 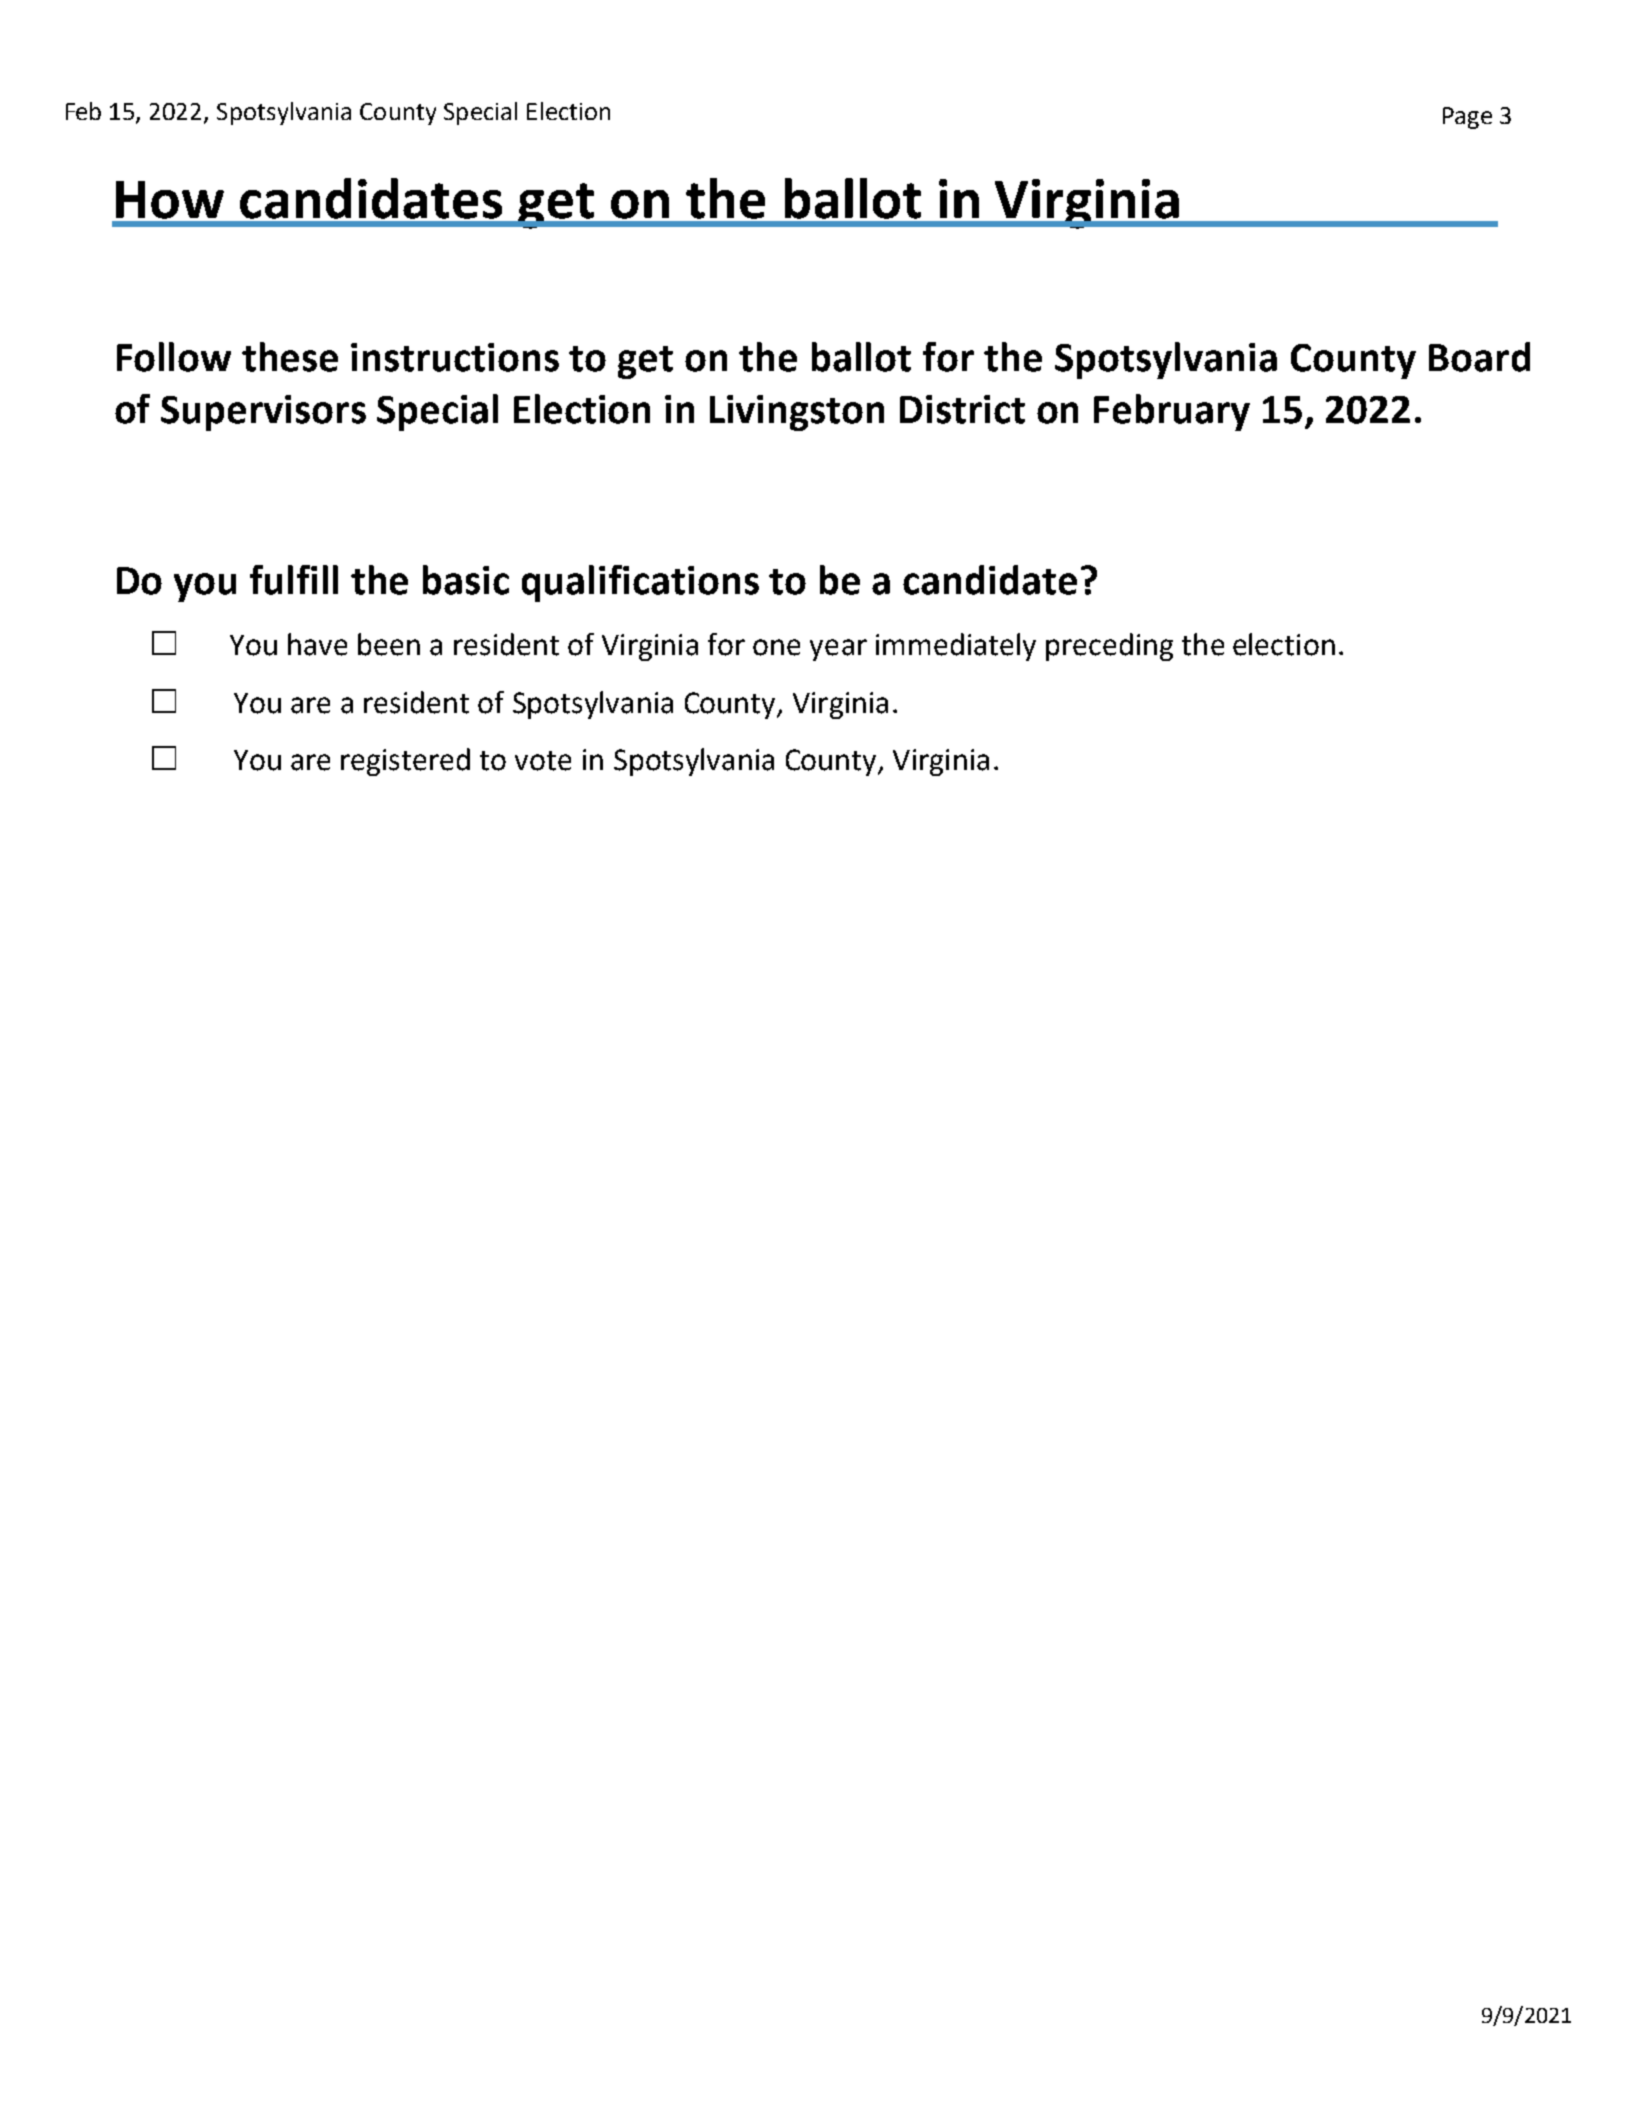 What do you see at coordinates (1467, 118) in the document?
I see `Page` at bounding box center [1467, 118].
